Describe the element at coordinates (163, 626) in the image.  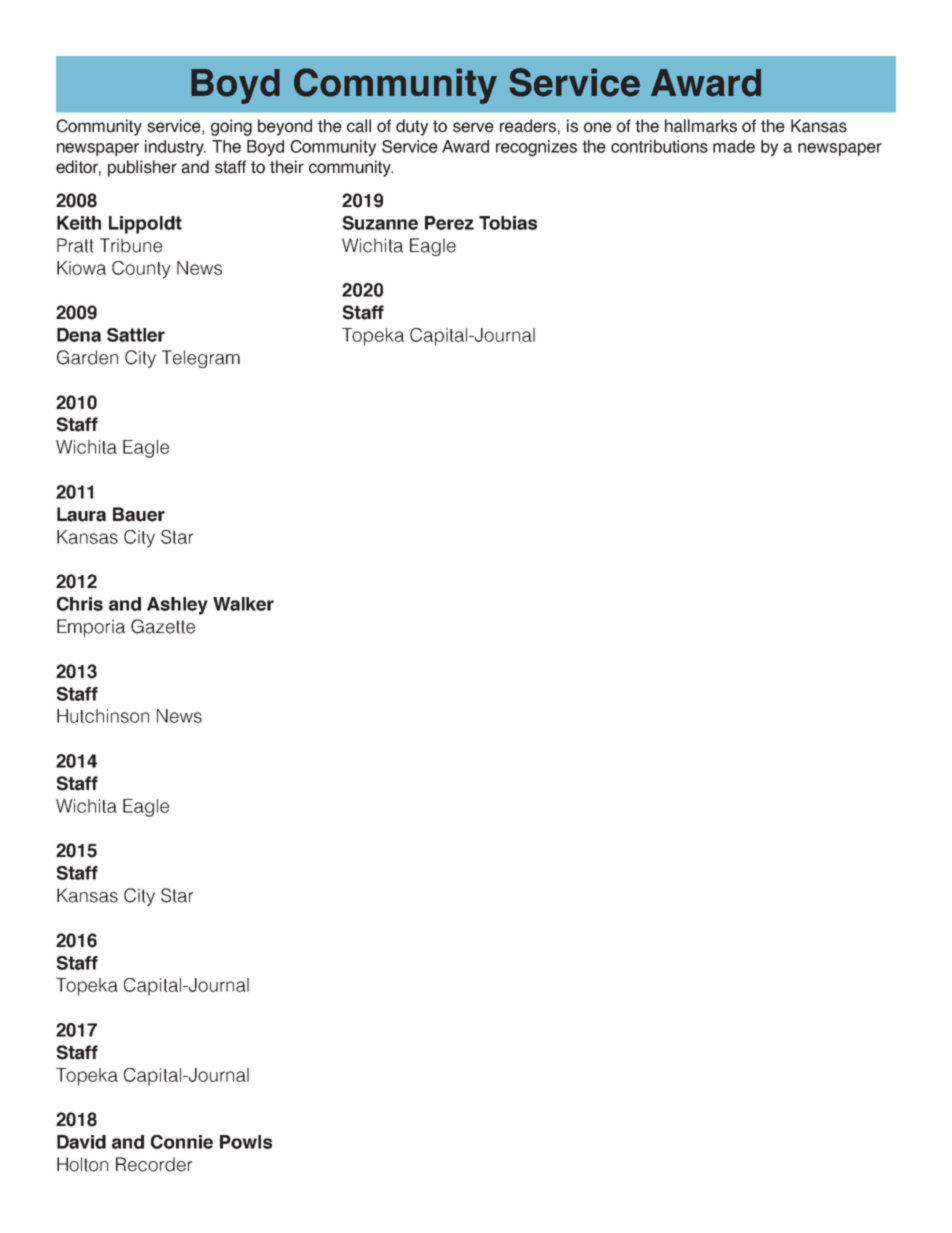
I see `Gazette` at that location.
